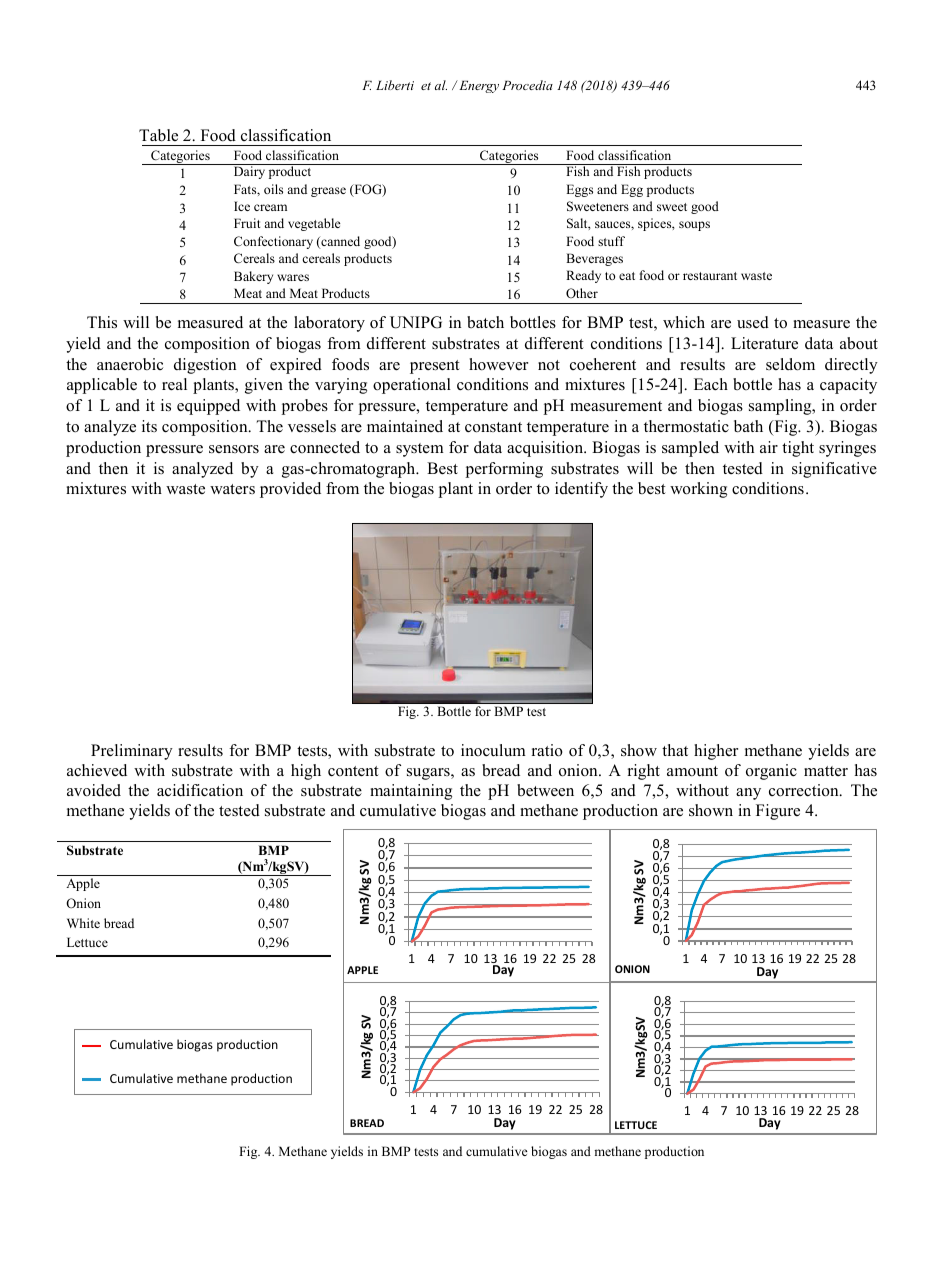 This document has height=1288, width=944. I want to click on working, so click(698, 490).
